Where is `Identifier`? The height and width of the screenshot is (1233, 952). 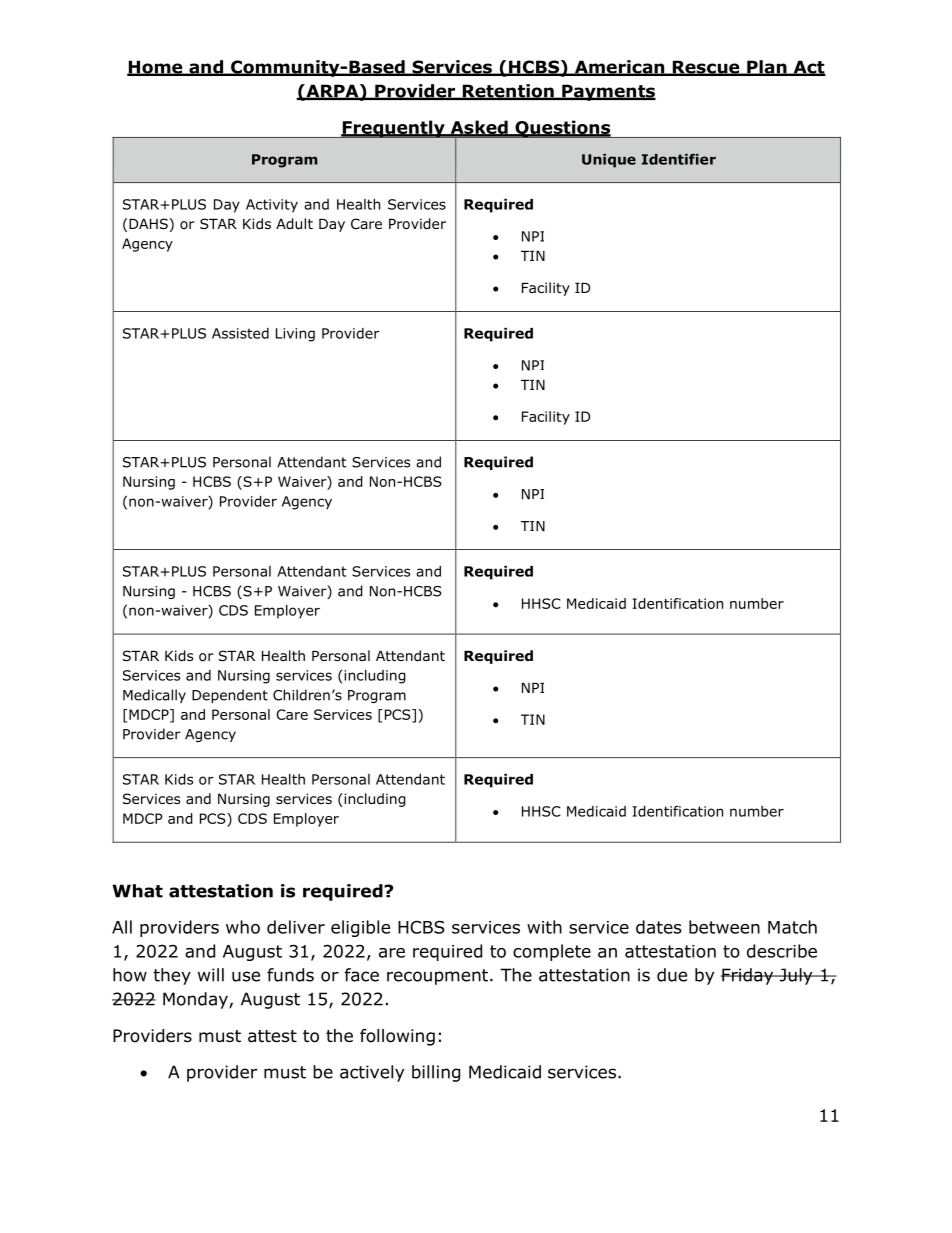 Identifier is located at coordinates (679, 159).
